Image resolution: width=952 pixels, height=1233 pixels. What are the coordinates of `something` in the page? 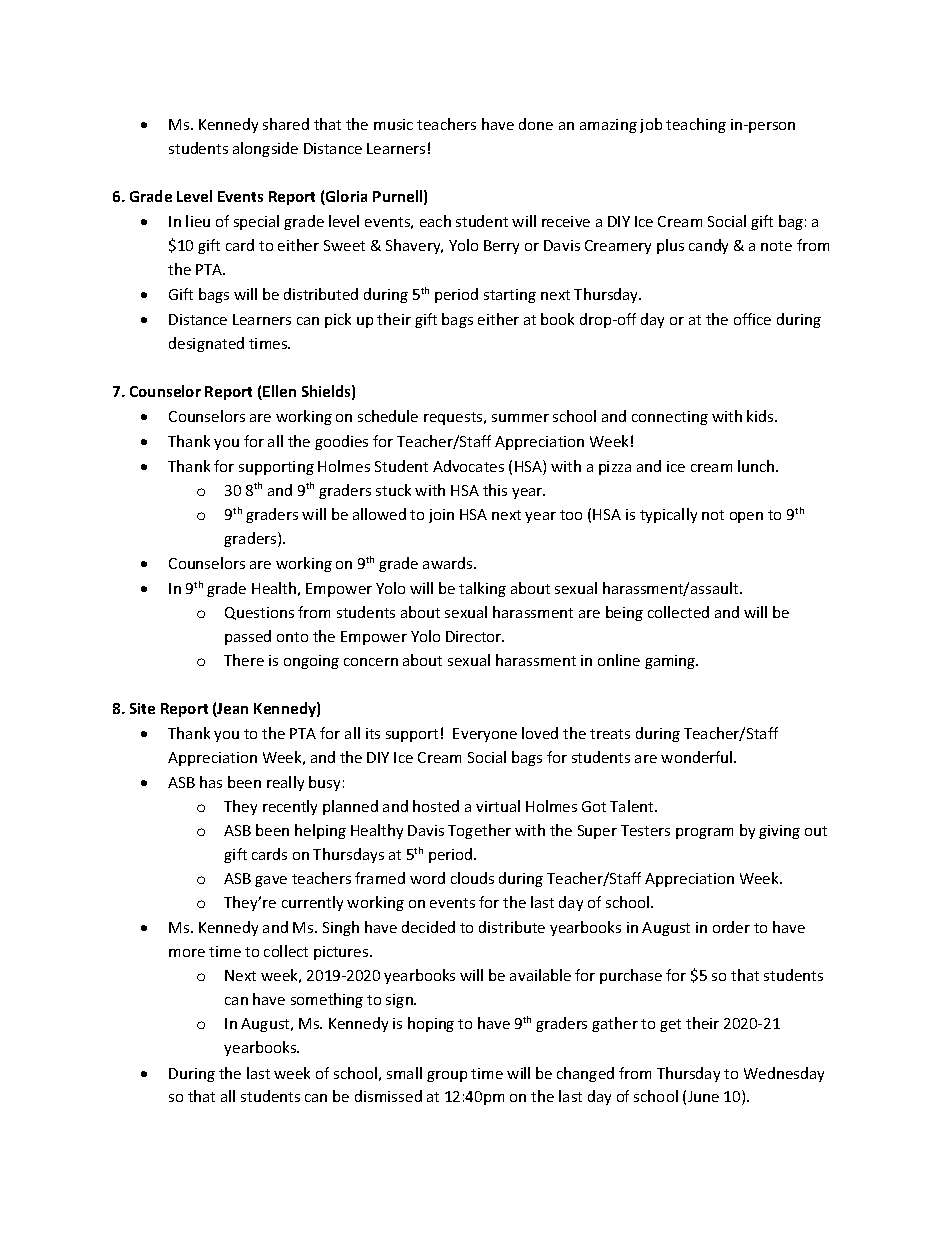 It's located at (327, 1000).
